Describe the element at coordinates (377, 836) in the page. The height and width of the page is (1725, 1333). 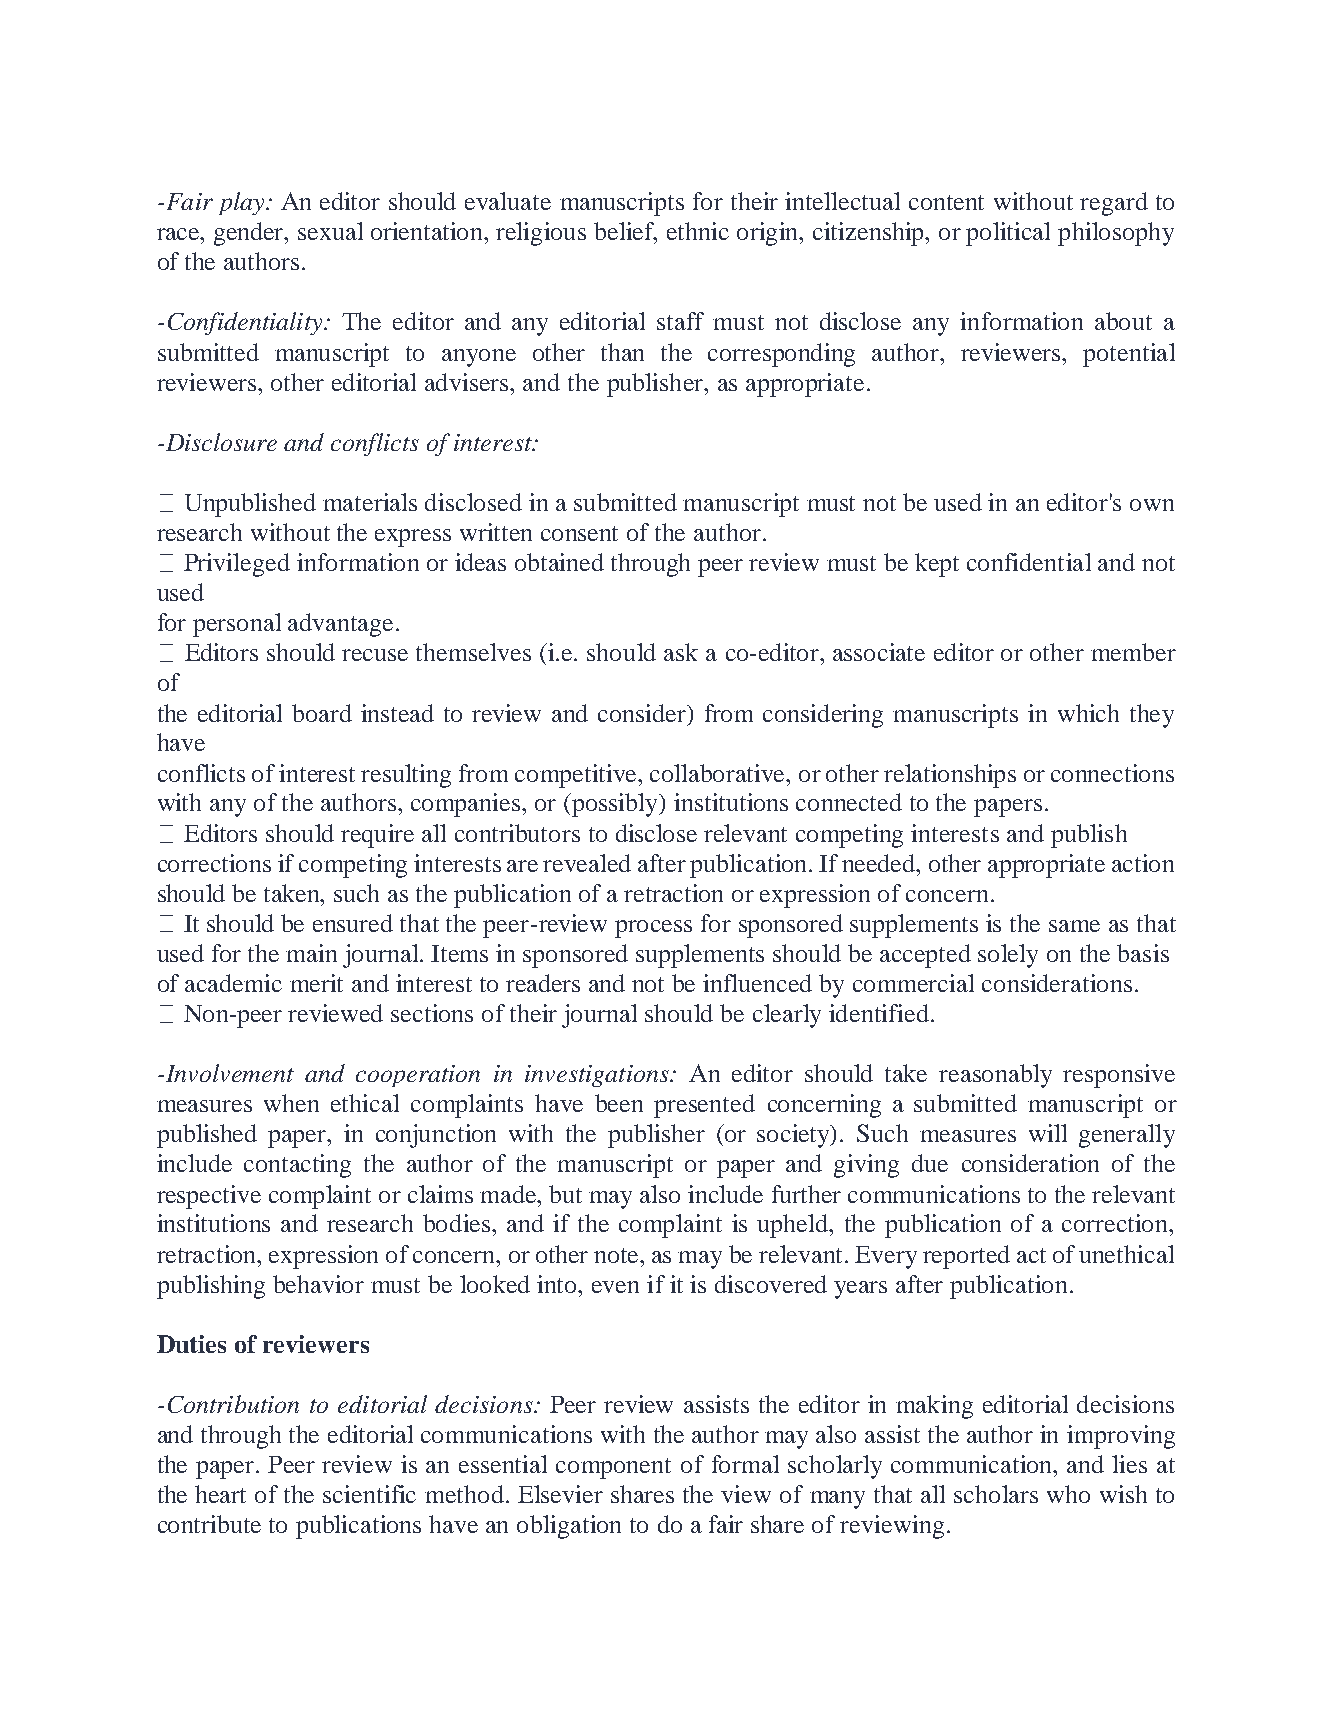
I see `require` at that location.
